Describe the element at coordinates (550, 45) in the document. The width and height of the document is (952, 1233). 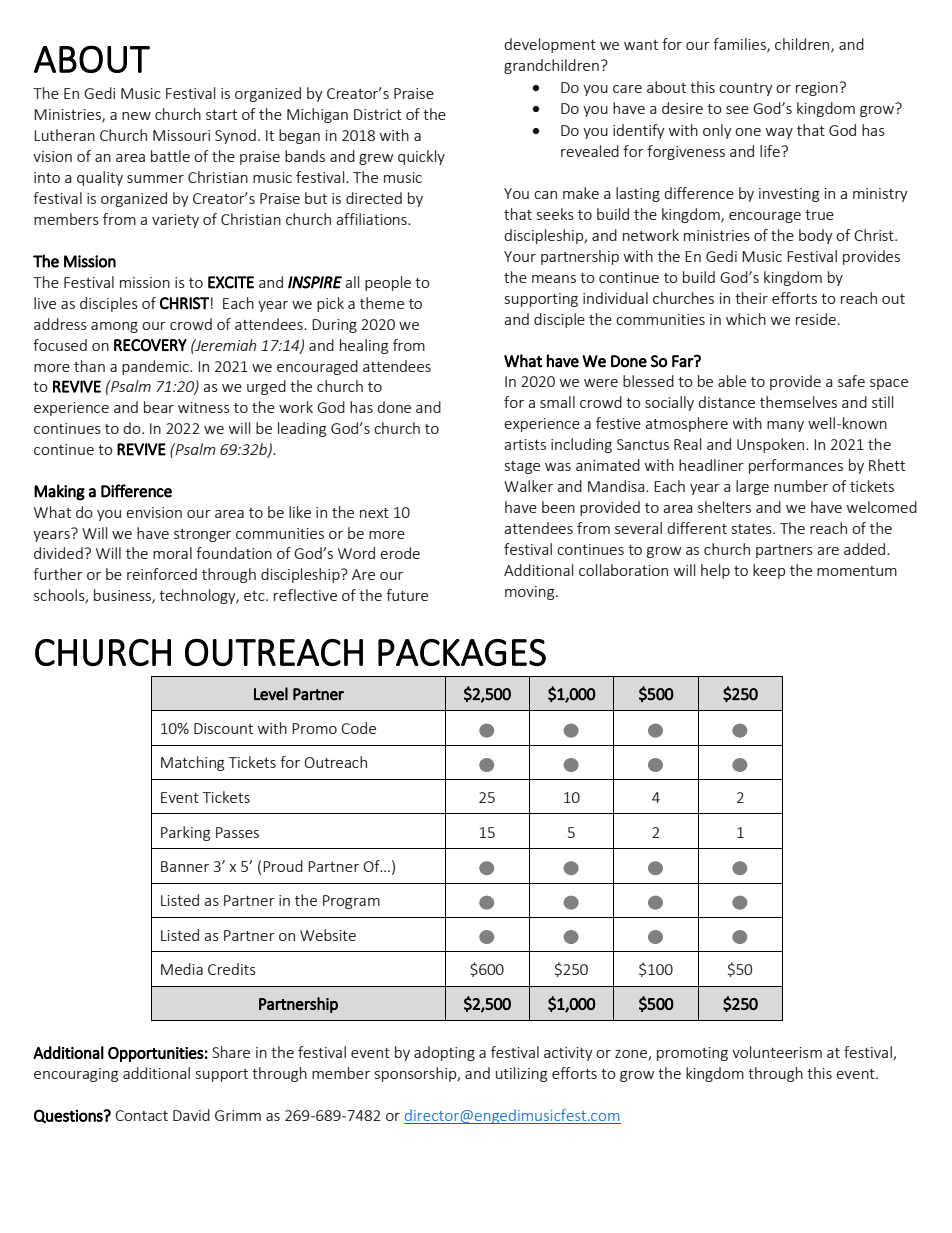
I see `development` at that location.
